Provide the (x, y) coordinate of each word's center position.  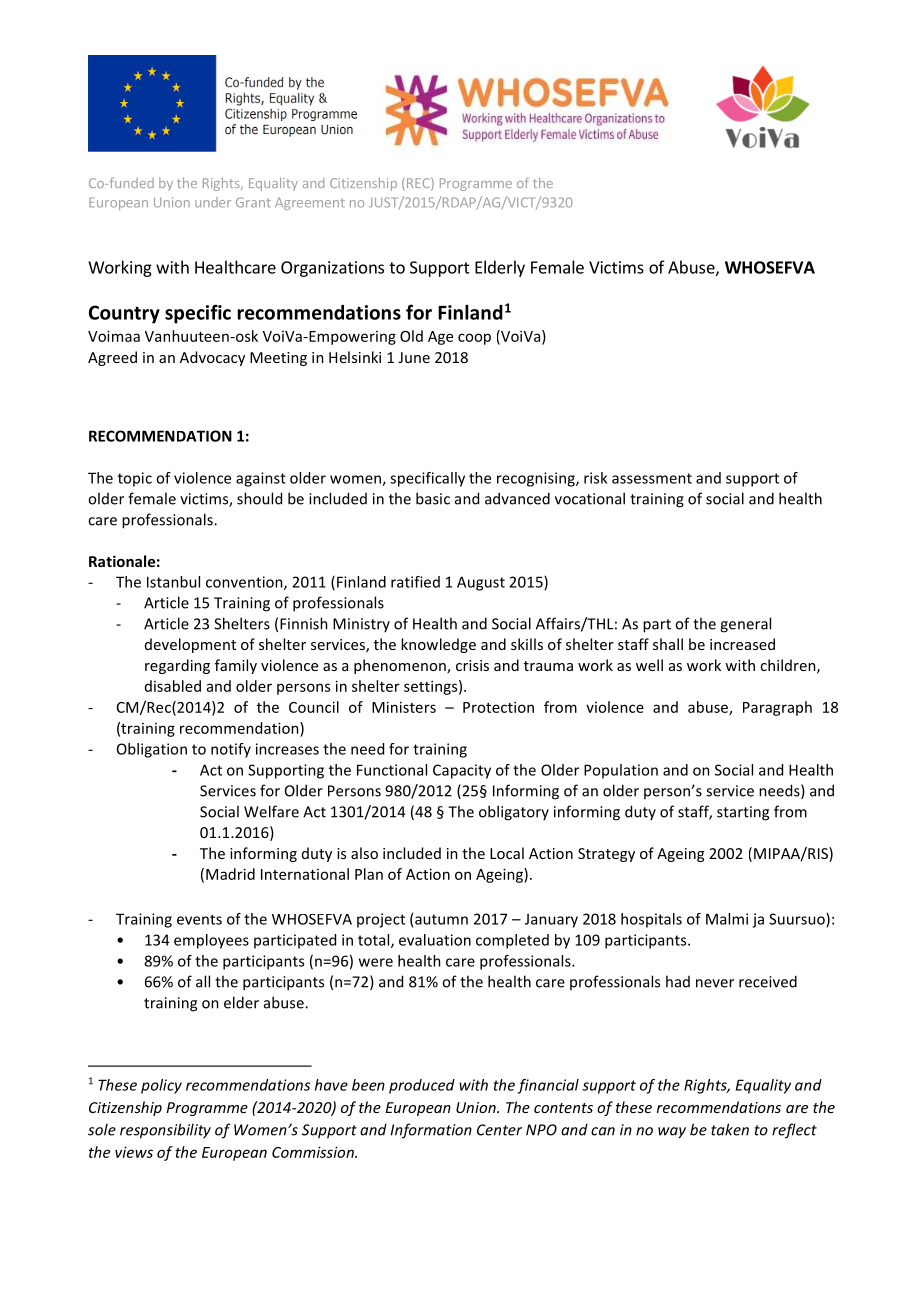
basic (433, 498)
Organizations (332, 269)
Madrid (230, 874)
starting (743, 813)
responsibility (165, 1131)
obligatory (514, 813)
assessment (652, 478)
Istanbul (173, 582)
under (213, 202)
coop (474, 339)
